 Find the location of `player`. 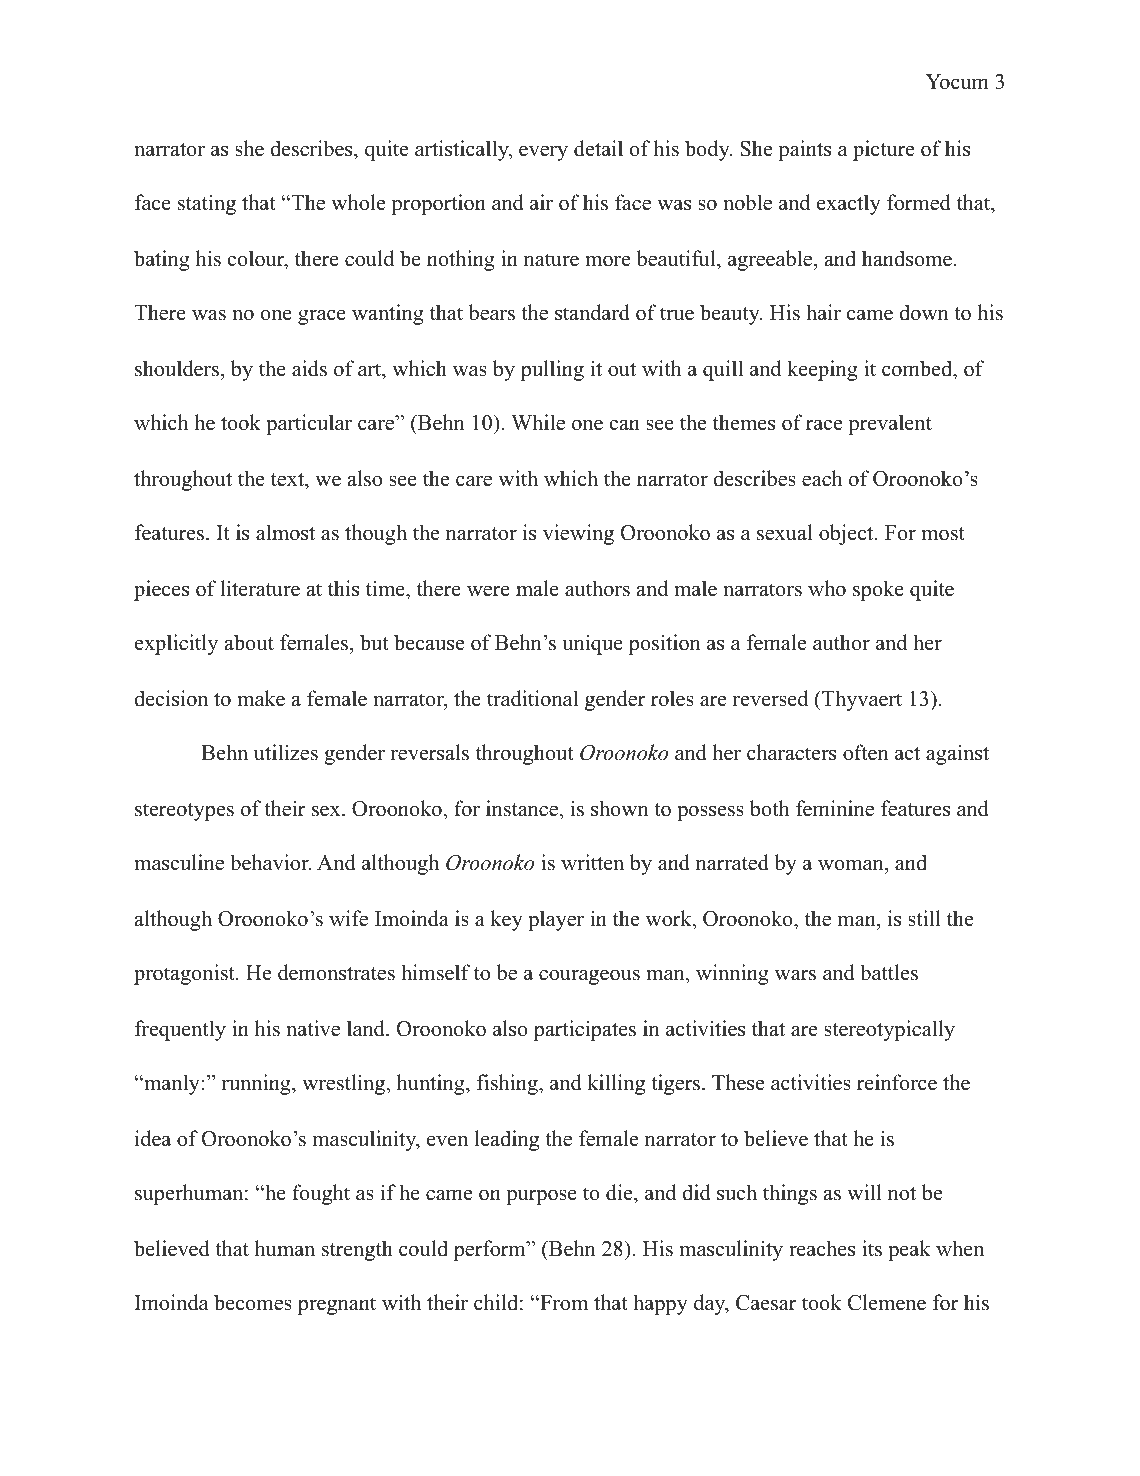

player is located at coordinates (556, 920).
